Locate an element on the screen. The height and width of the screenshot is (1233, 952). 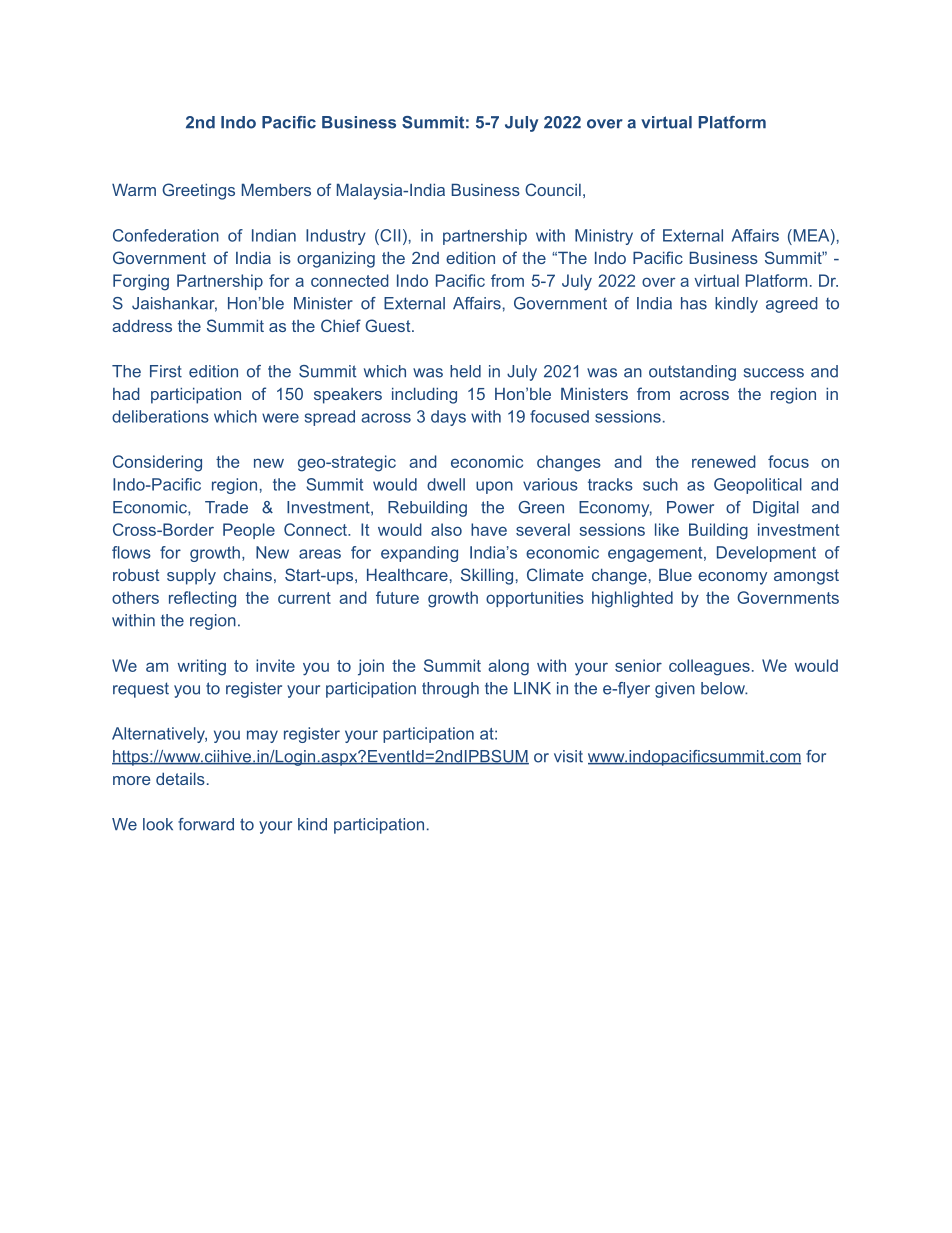
Power is located at coordinates (690, 507).
